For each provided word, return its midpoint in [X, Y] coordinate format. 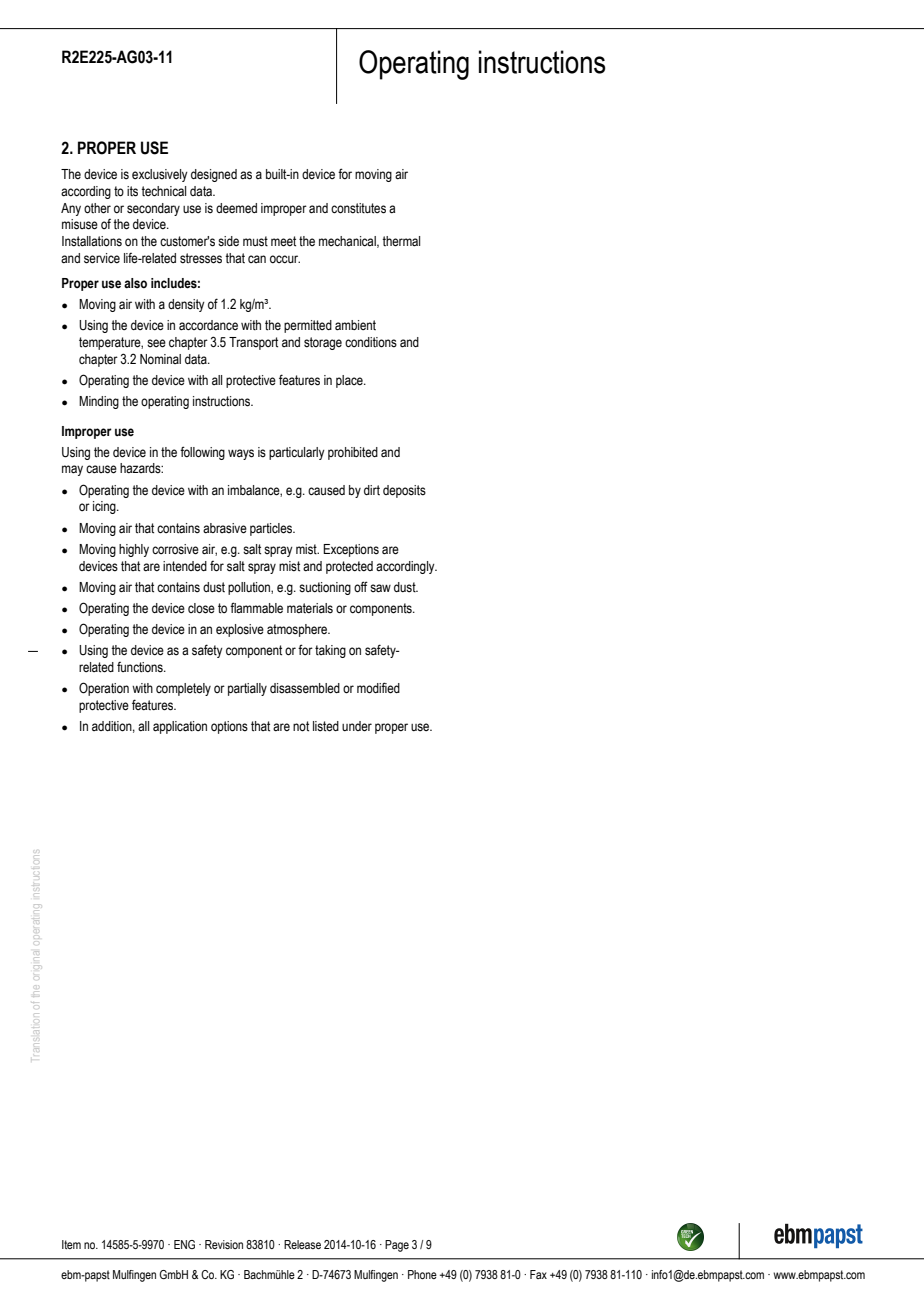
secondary [153, 209]
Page [397, 1246]
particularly [297, 453]
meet [283, 241]
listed [326, 726]
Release [302, 1244]
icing [105, 507]
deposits [404, 491]
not [301, 726]
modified [378, 688]
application [180, 727]
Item [71, 1244]
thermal [401, 241]
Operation [104, 689]
